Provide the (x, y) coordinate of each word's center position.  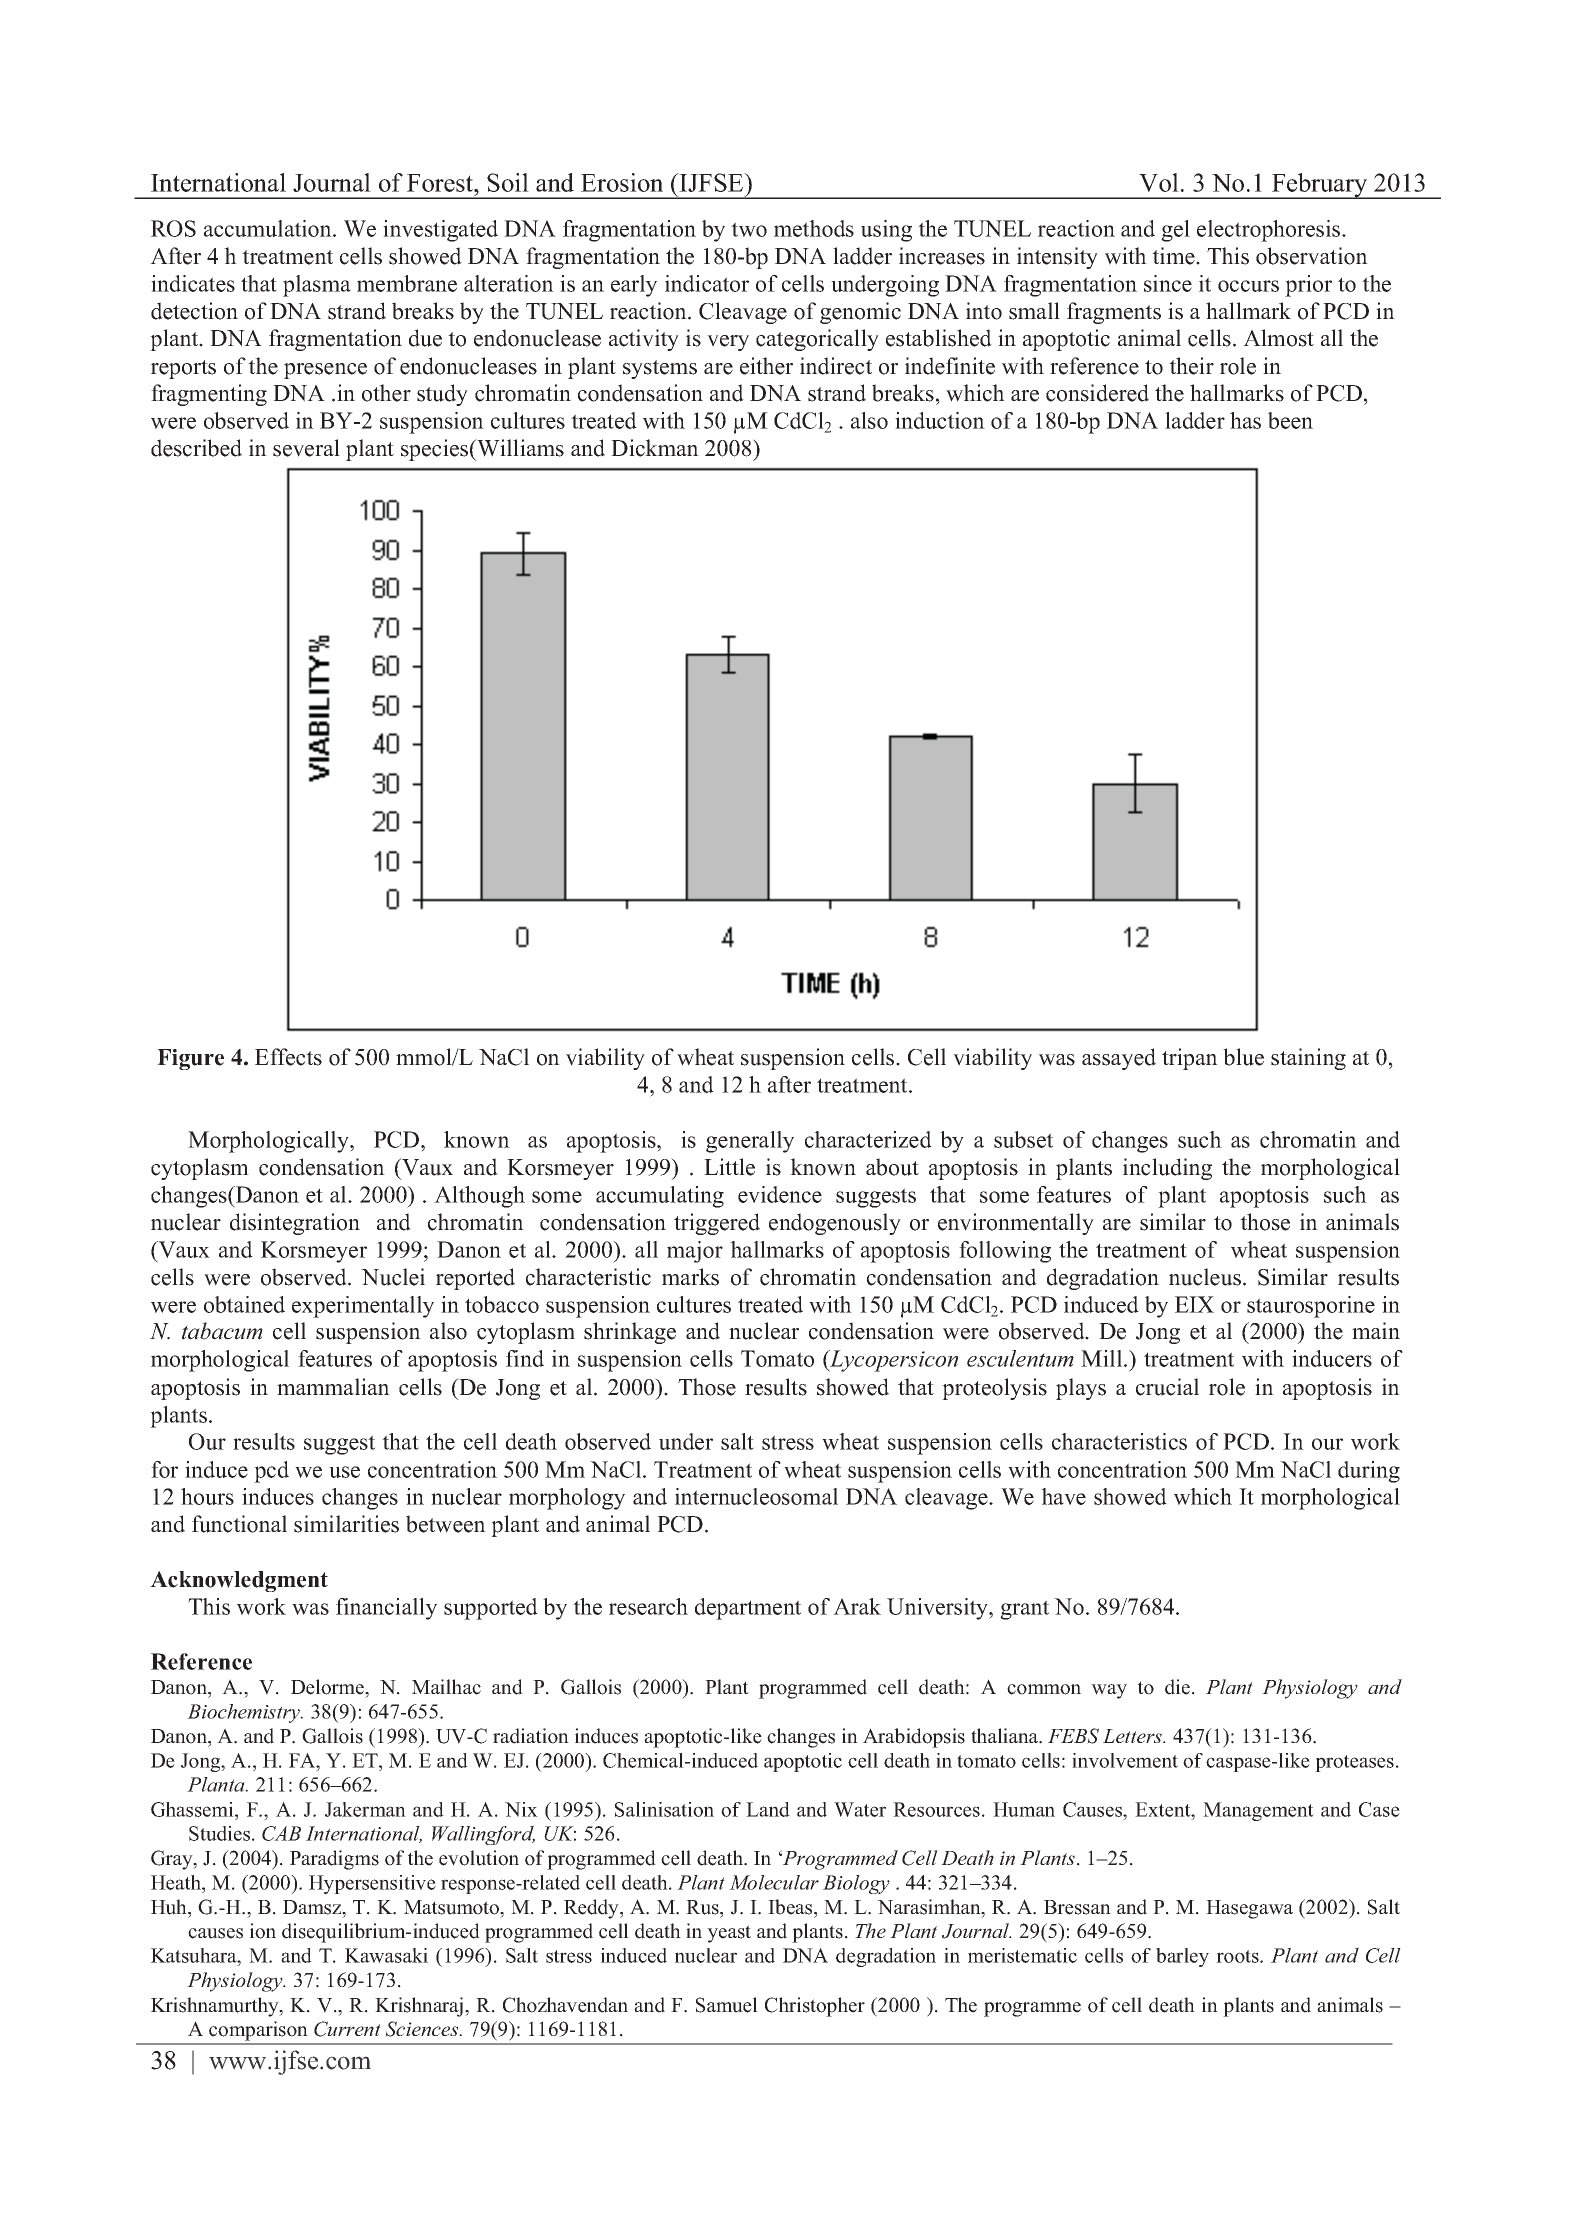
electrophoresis (1270, 231)
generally (750, 1142)
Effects (288, 1057)
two (749, 229)
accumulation (269, 228)
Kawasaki (386, 1955)
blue (1243, 1057)
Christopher (815, 2007)
